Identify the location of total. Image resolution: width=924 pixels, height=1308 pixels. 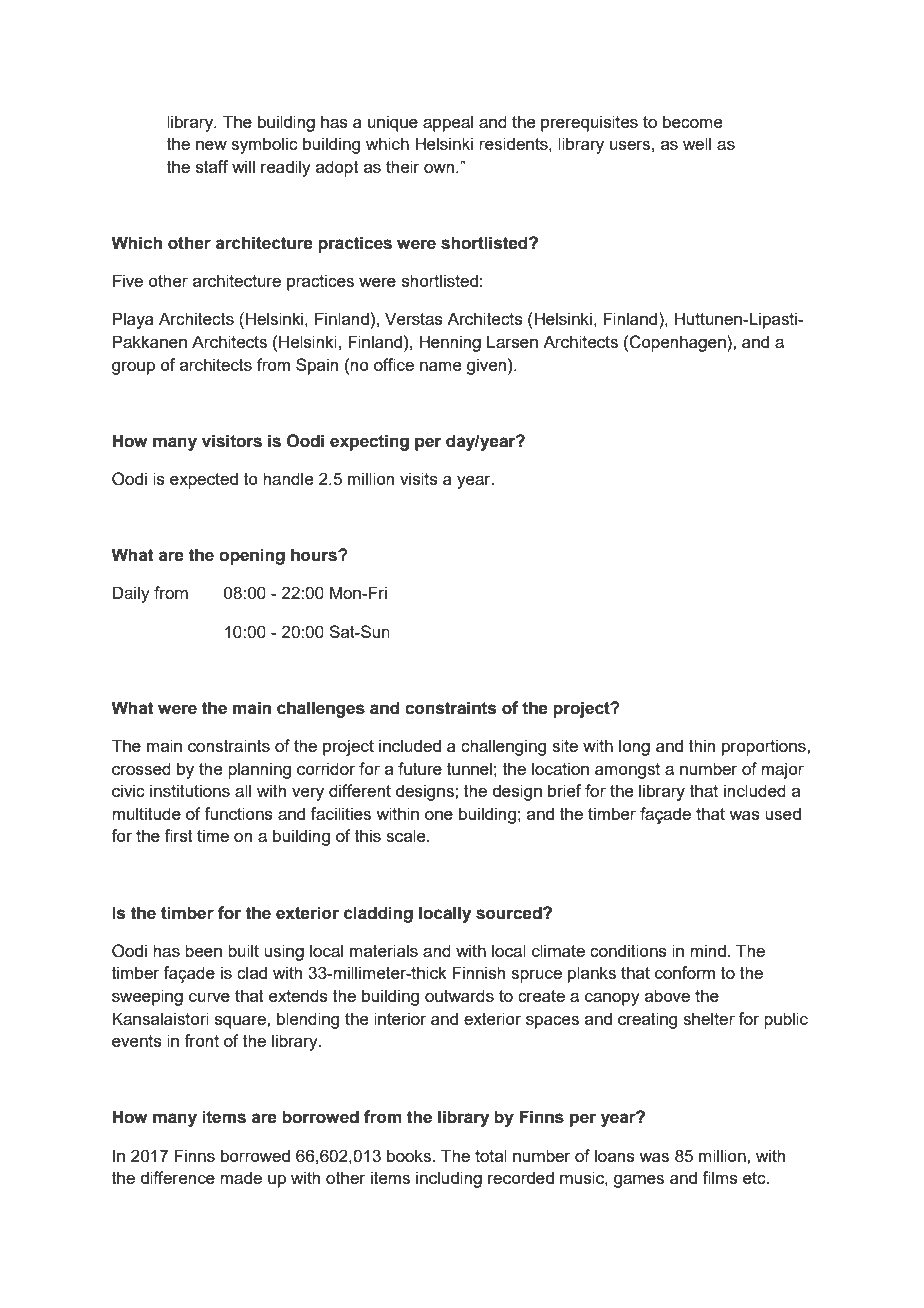
(491, 1155).
